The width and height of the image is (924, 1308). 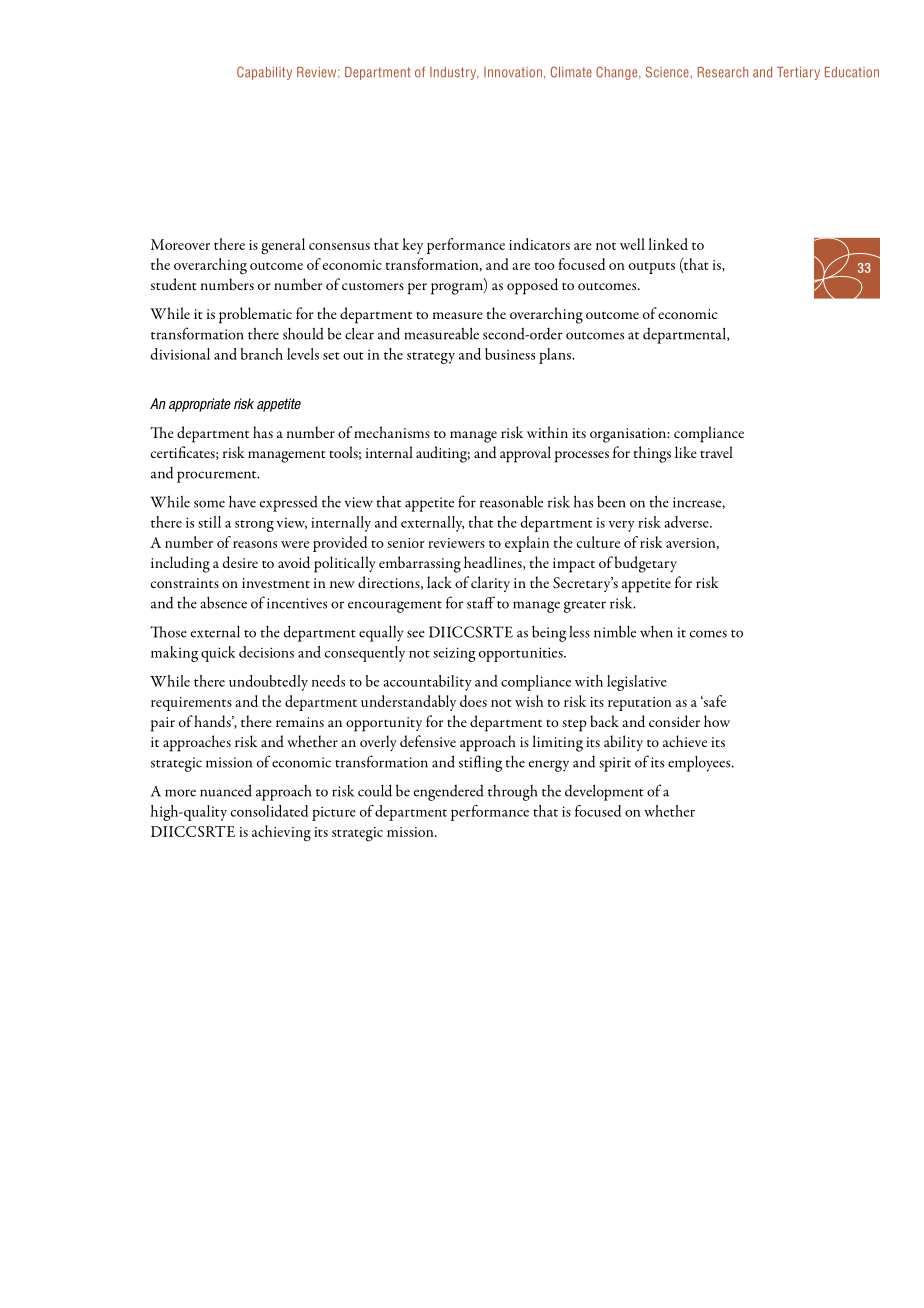 What do you see at coordinates (652, 268) in the image?
I see `outputs` at bounding box center [652, 268].
